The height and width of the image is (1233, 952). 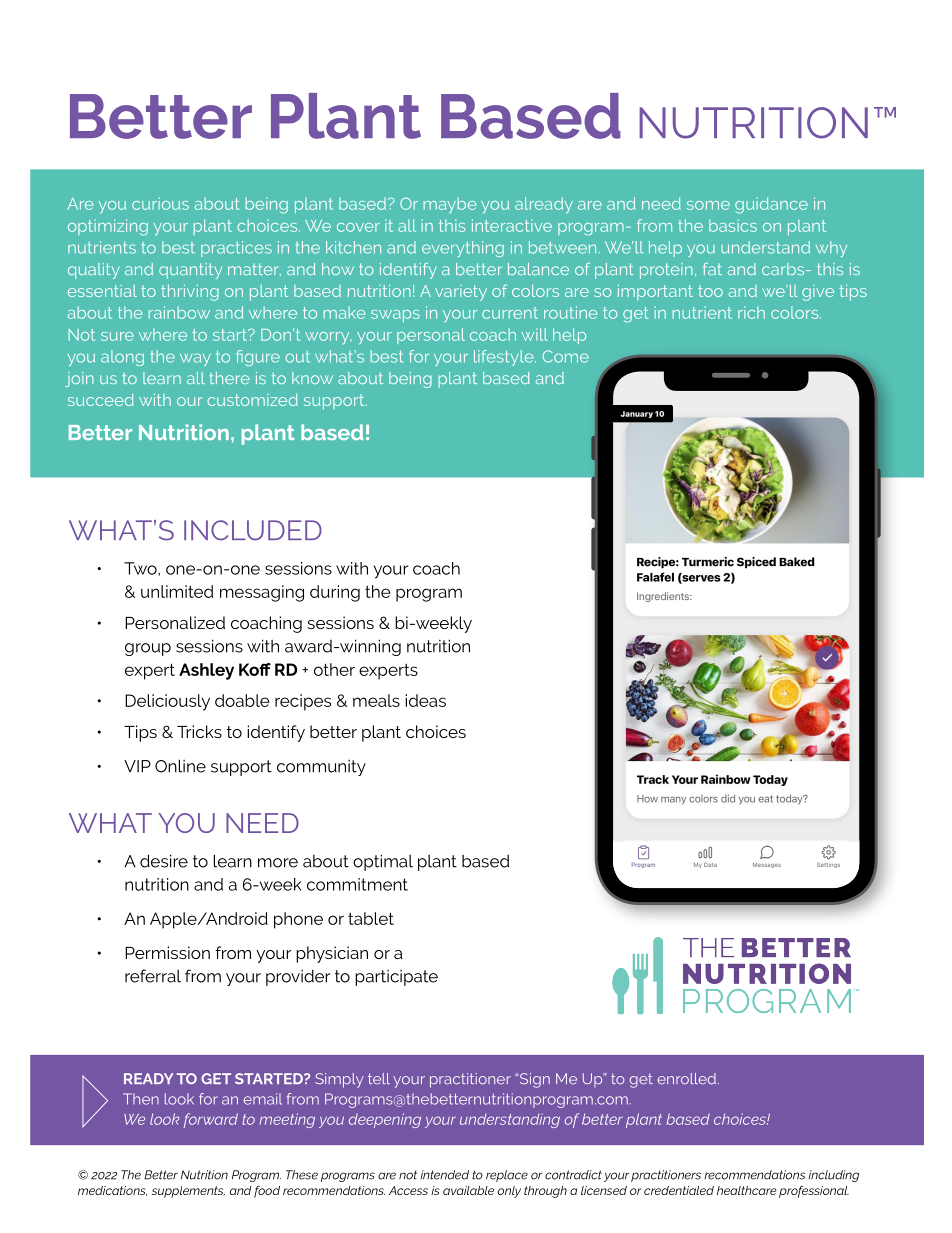 What do you see at coordinates (188, 1192) in the image?
I see `supplements` at bounding box center [188, 1192].
